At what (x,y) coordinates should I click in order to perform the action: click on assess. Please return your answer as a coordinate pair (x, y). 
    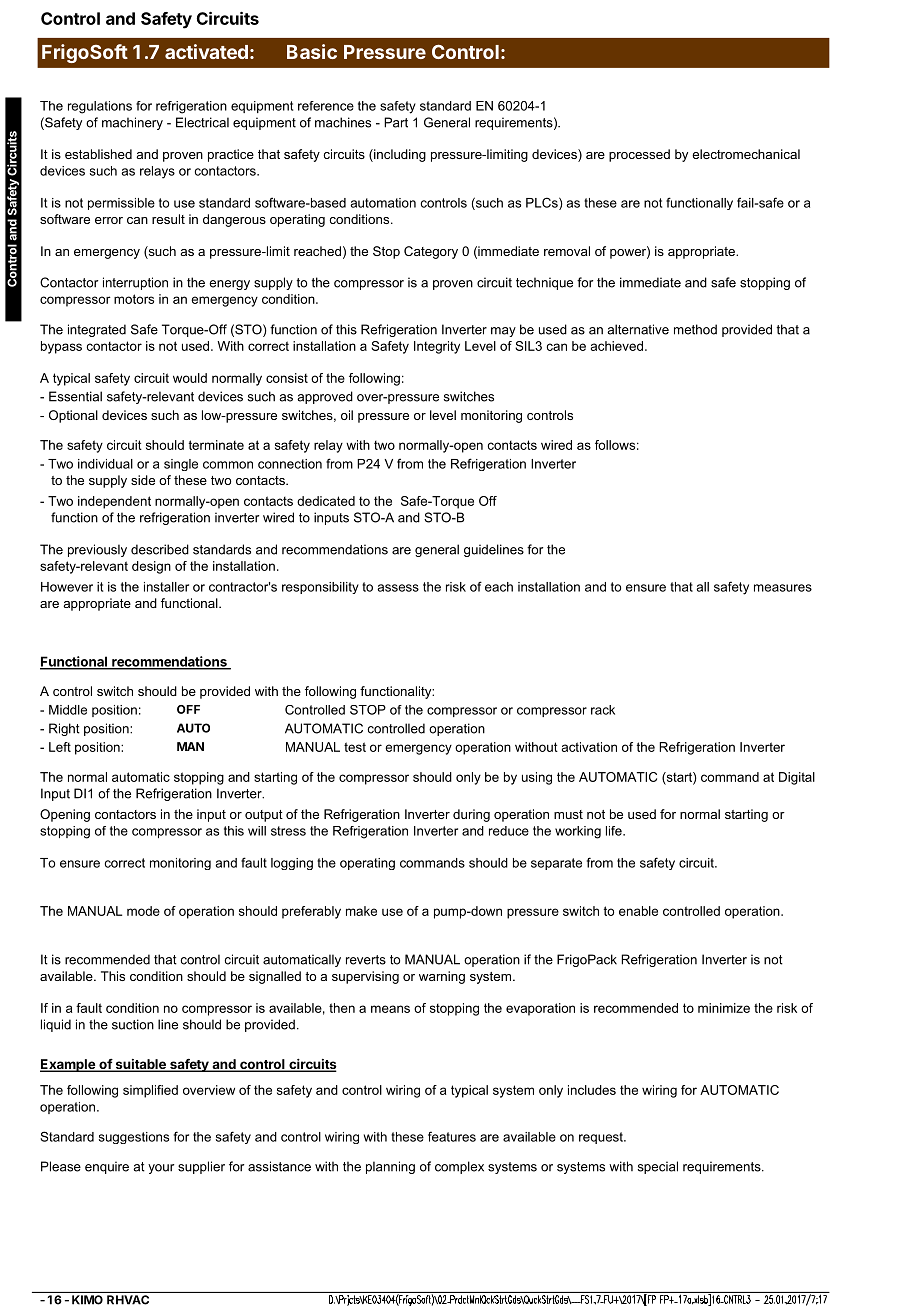
    Looking at the image, I should click on (398, 588).
